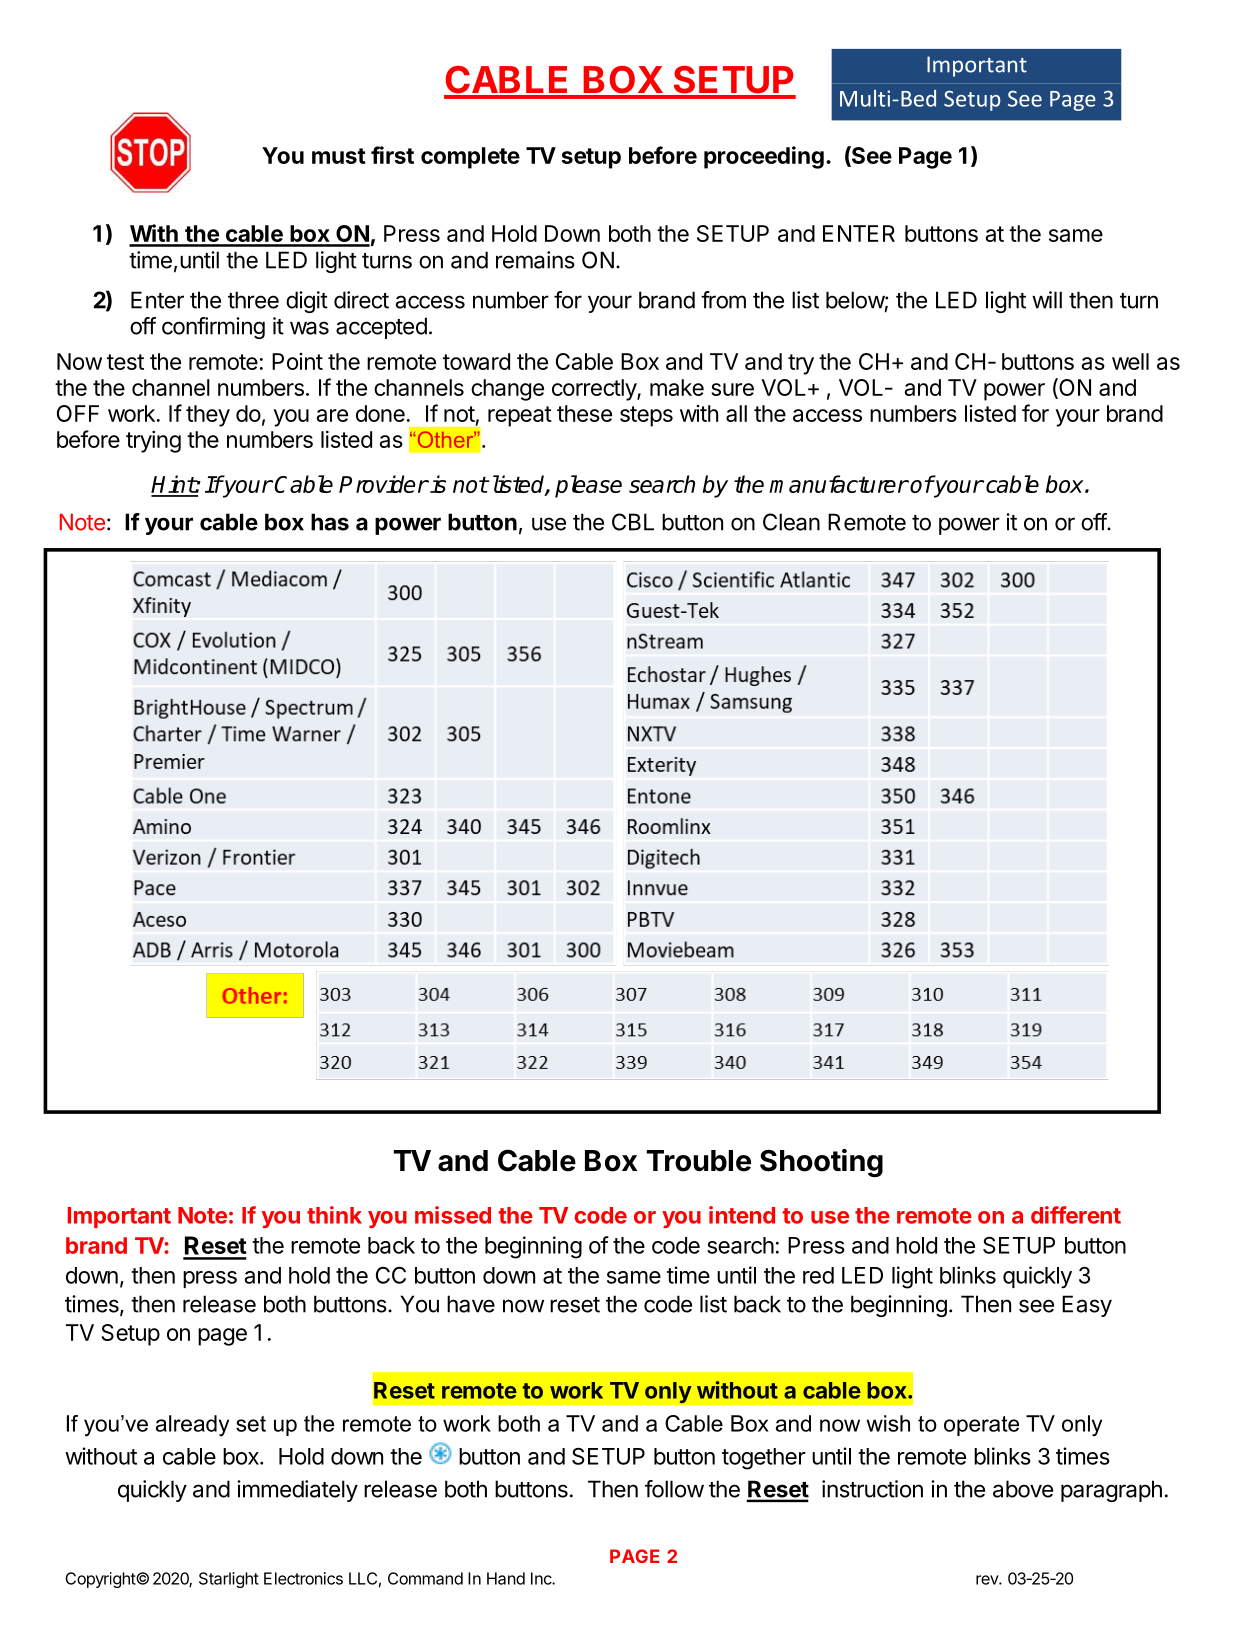 Image resolution: width=1258 pixels, height=1628 pixels. What do you see at coordinates (535, 260) in the document?
I see `remains` at bounding box center [535, 260].
